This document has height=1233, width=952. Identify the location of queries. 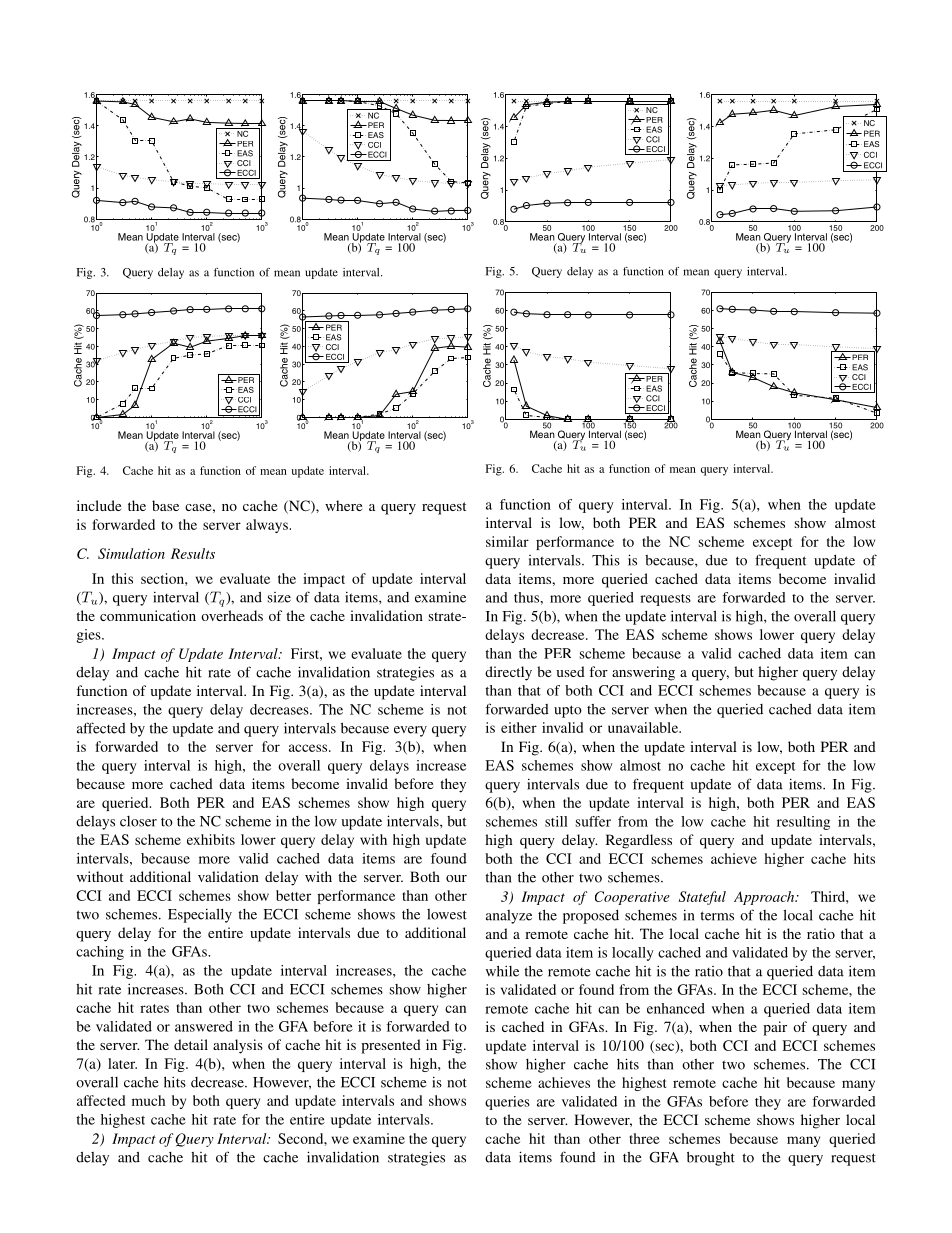
(507, 1103).
